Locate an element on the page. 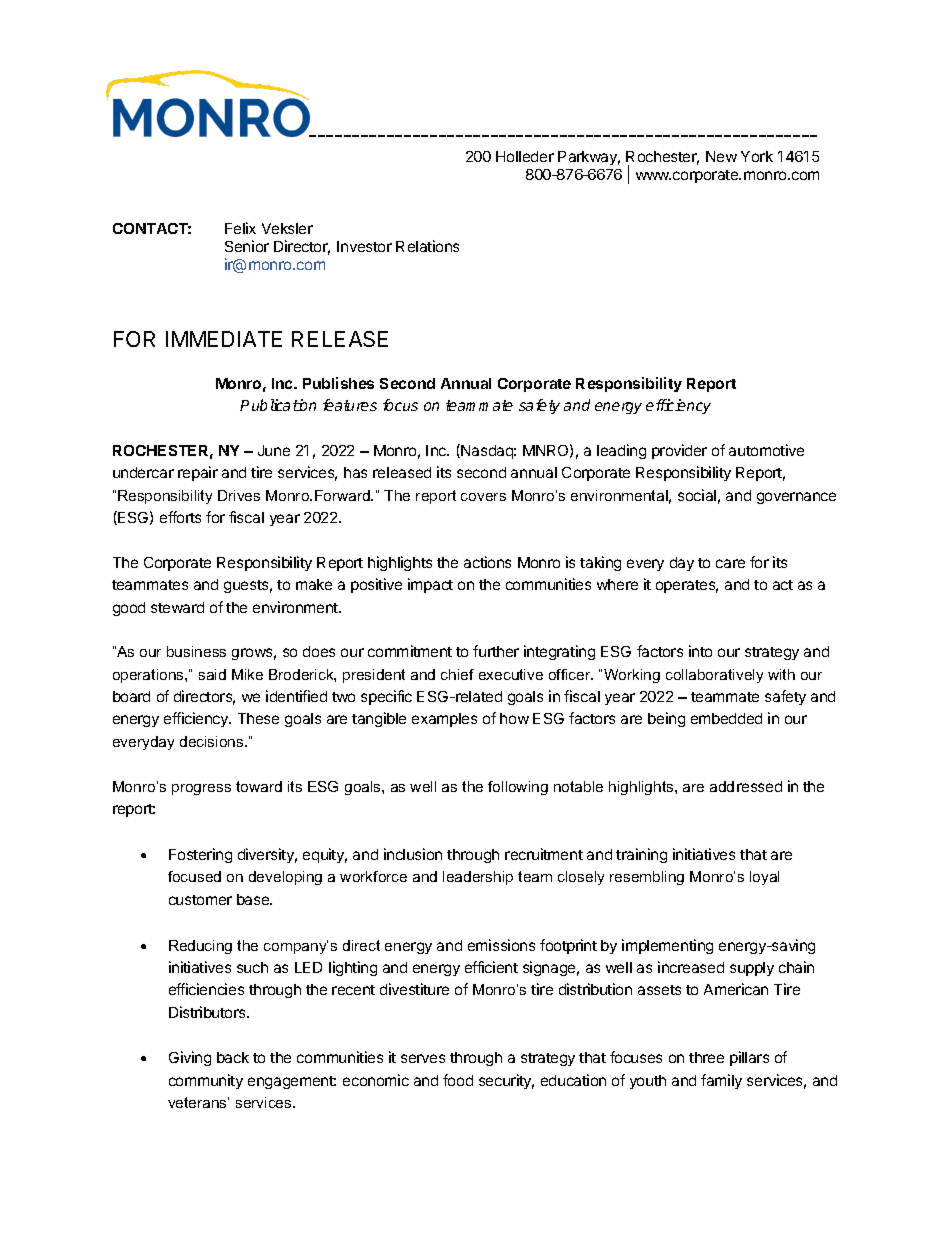 The image size is (952, 1233). three is located at coordinates (706, 1057).
